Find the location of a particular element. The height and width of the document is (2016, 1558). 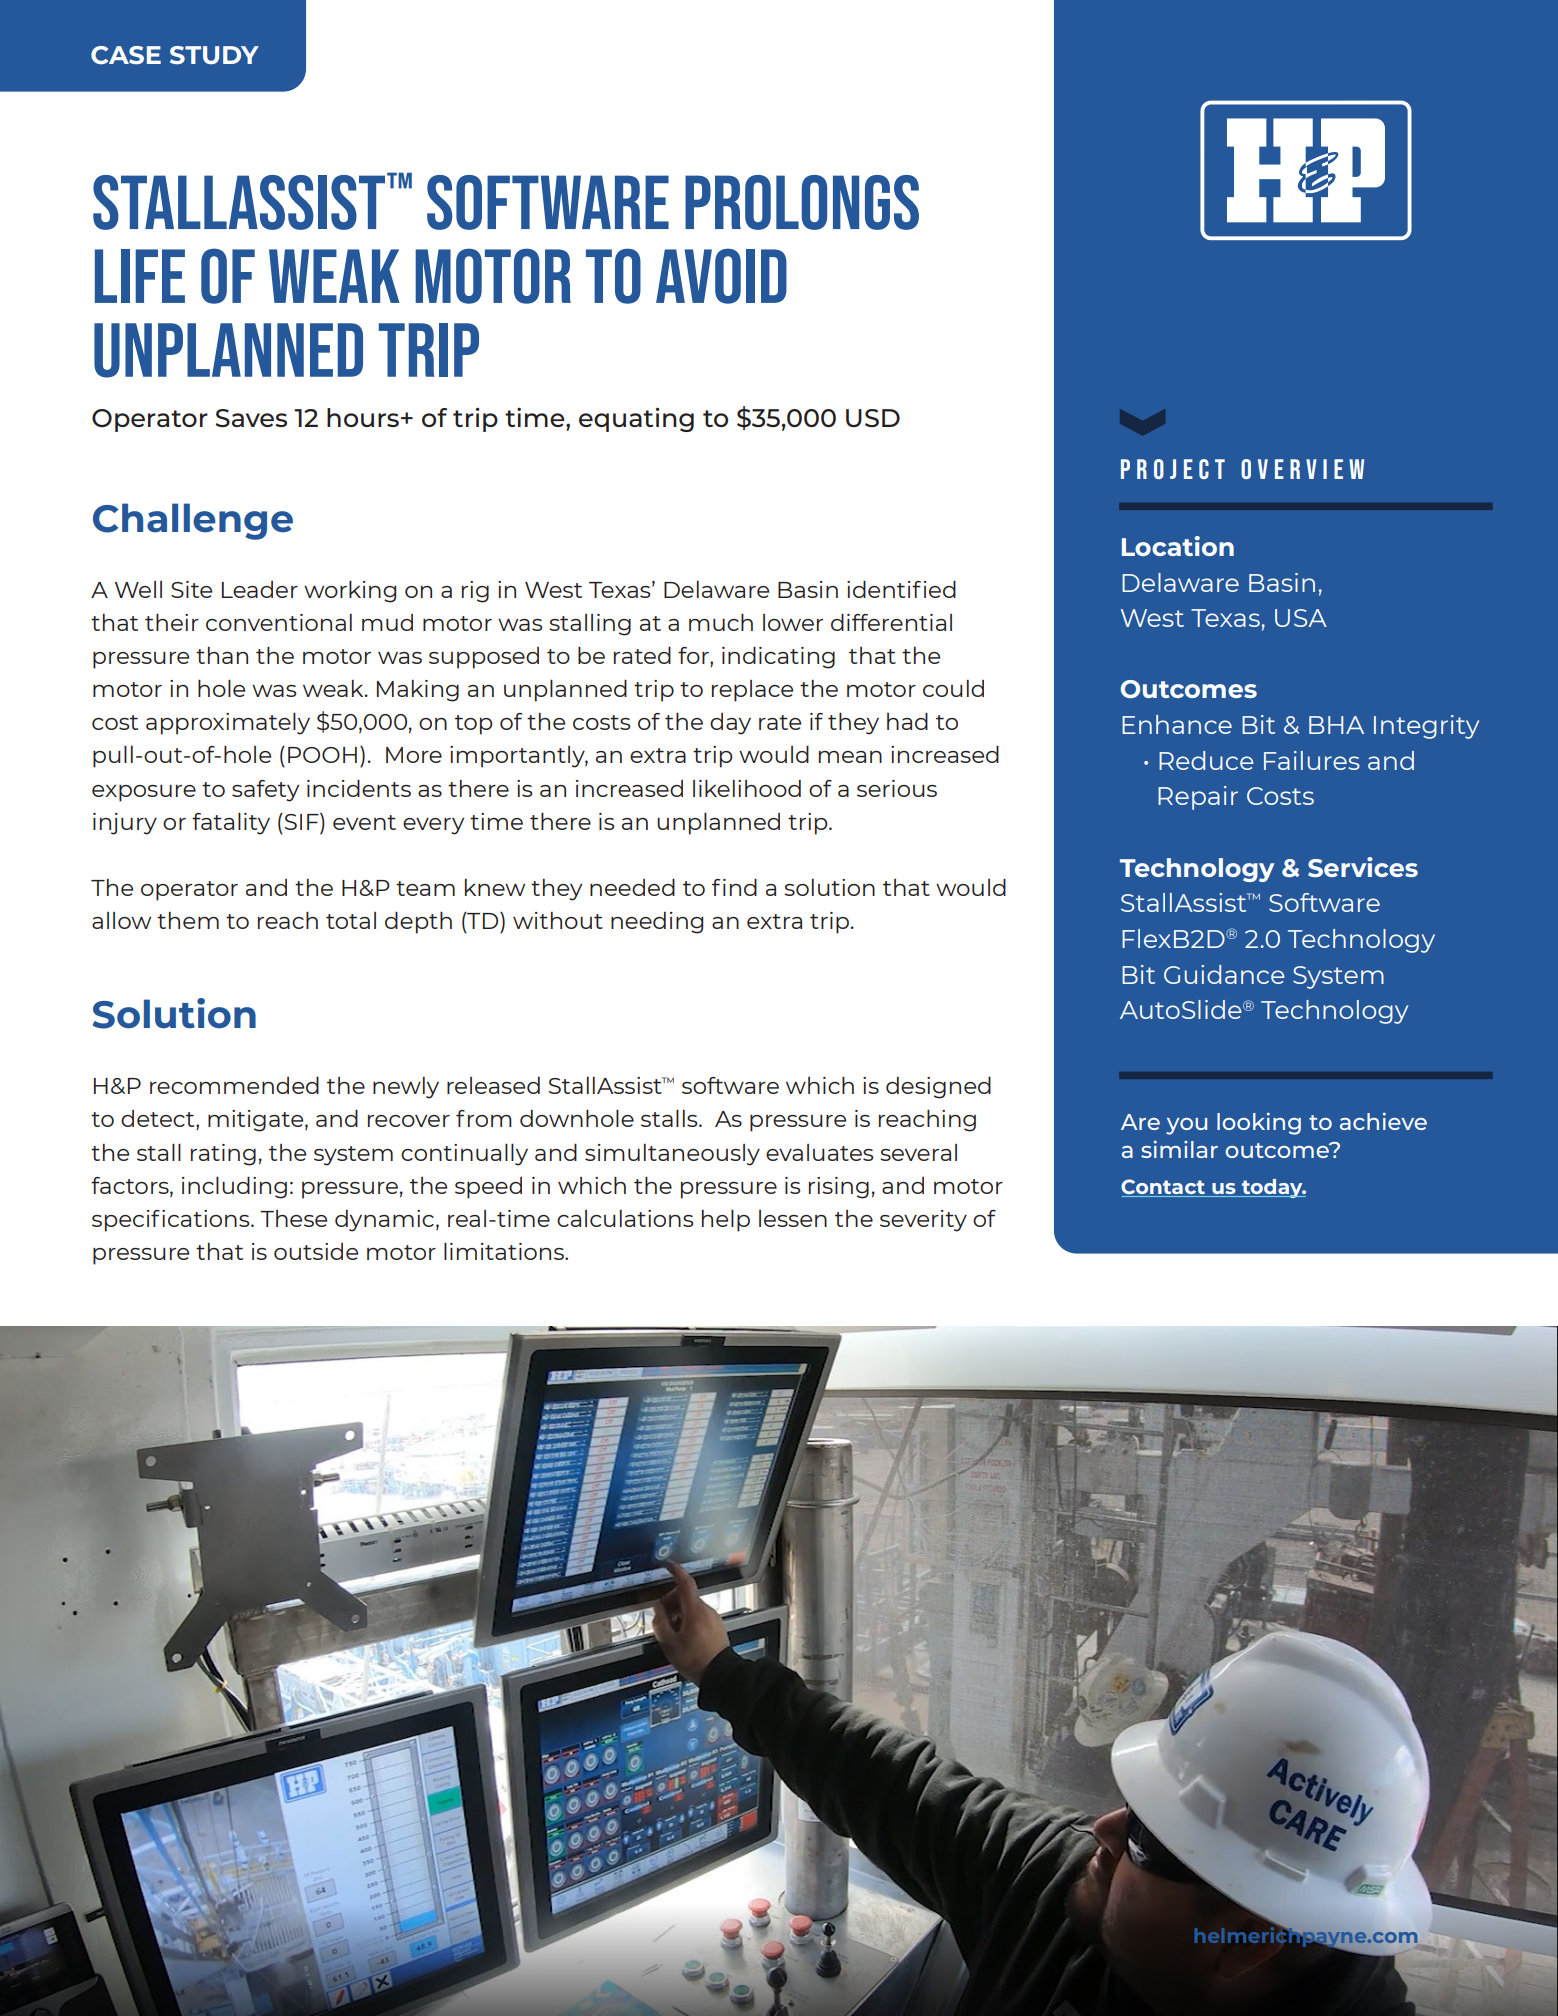

Location is located at coordinates (1178, 546).
